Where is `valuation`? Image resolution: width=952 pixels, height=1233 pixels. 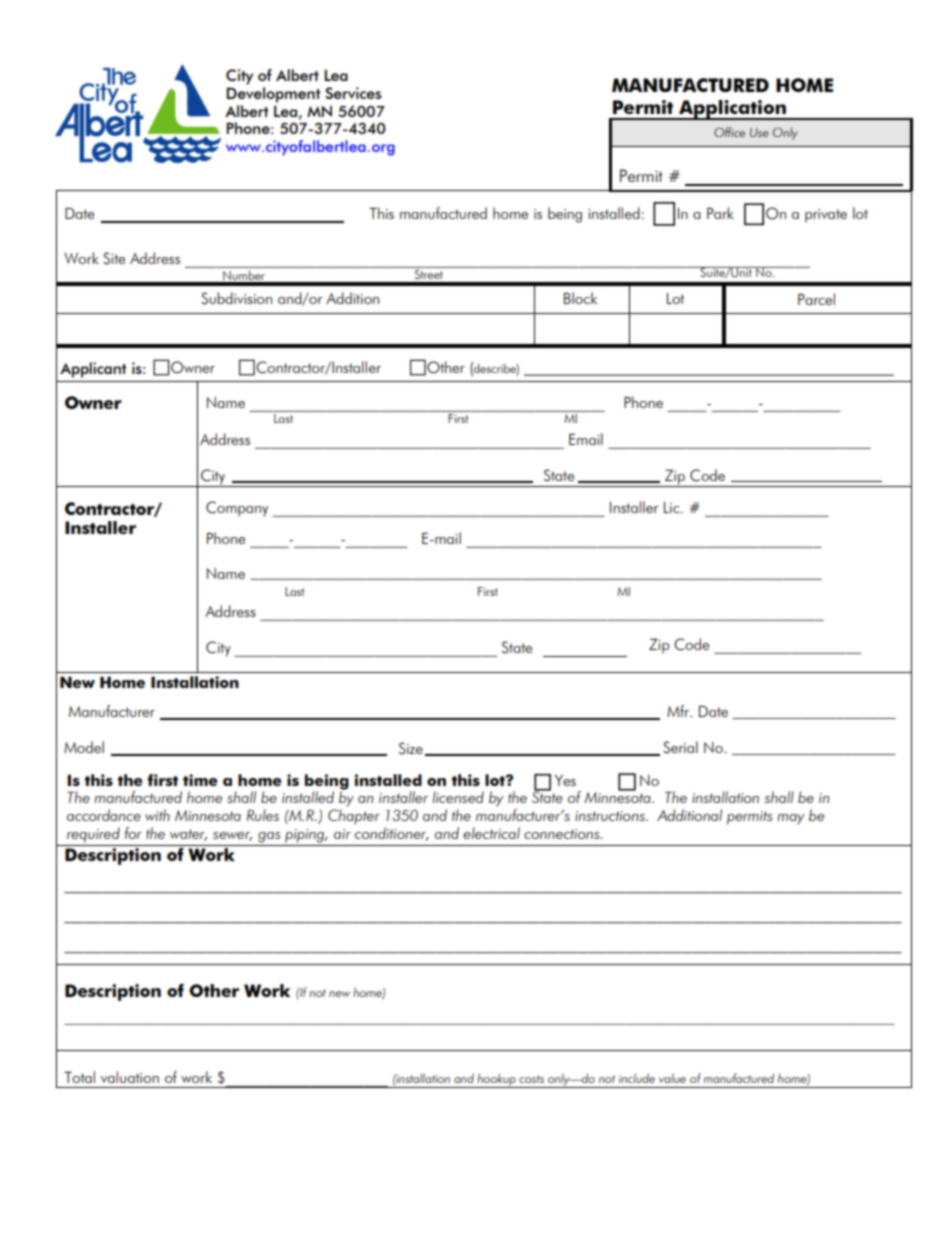
valuation is located at coordinates (130, 1077).
